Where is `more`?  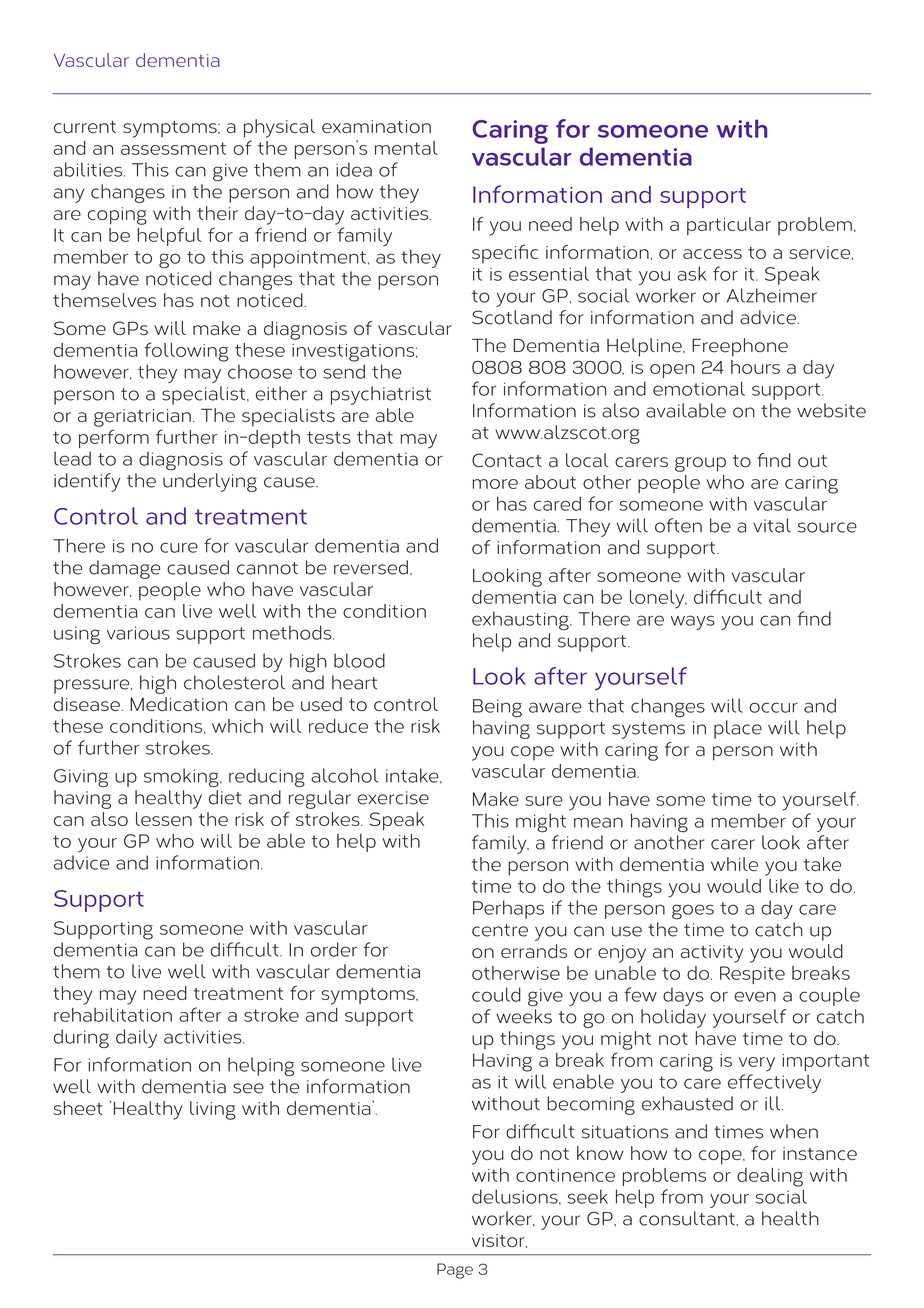
more is located at coordinates (495, 484).
